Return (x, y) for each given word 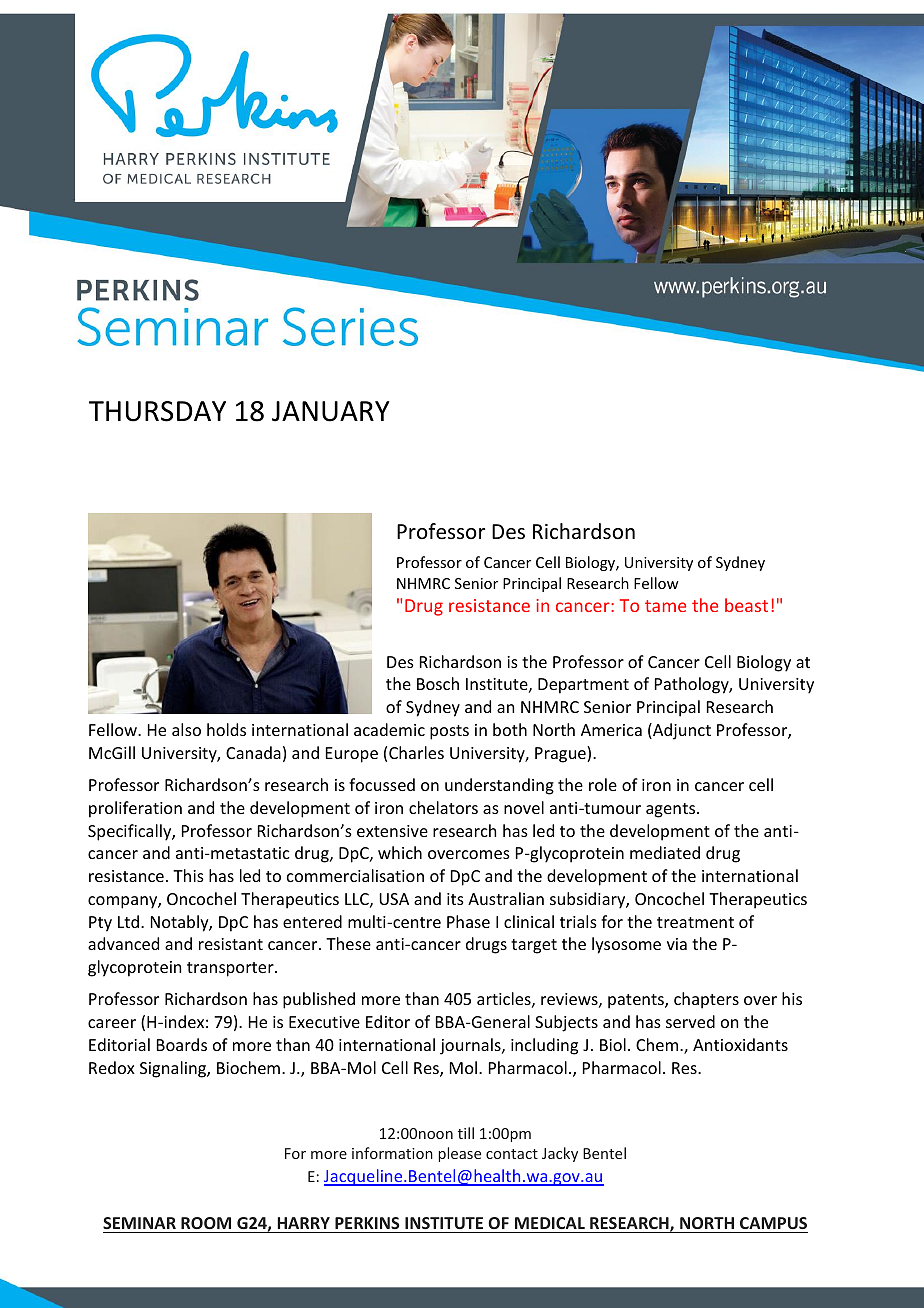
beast (746, 605)
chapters (706, 1000)
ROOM (206, 1223)
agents (672, 810)
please (460, 1154)
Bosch (438, 683)
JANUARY (331, 411)
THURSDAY (157, 411)
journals (471, 1046)
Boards (182, 1044)
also (186, 729)
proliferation (135, 809)
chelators (443, 807)
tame (665, 606)
